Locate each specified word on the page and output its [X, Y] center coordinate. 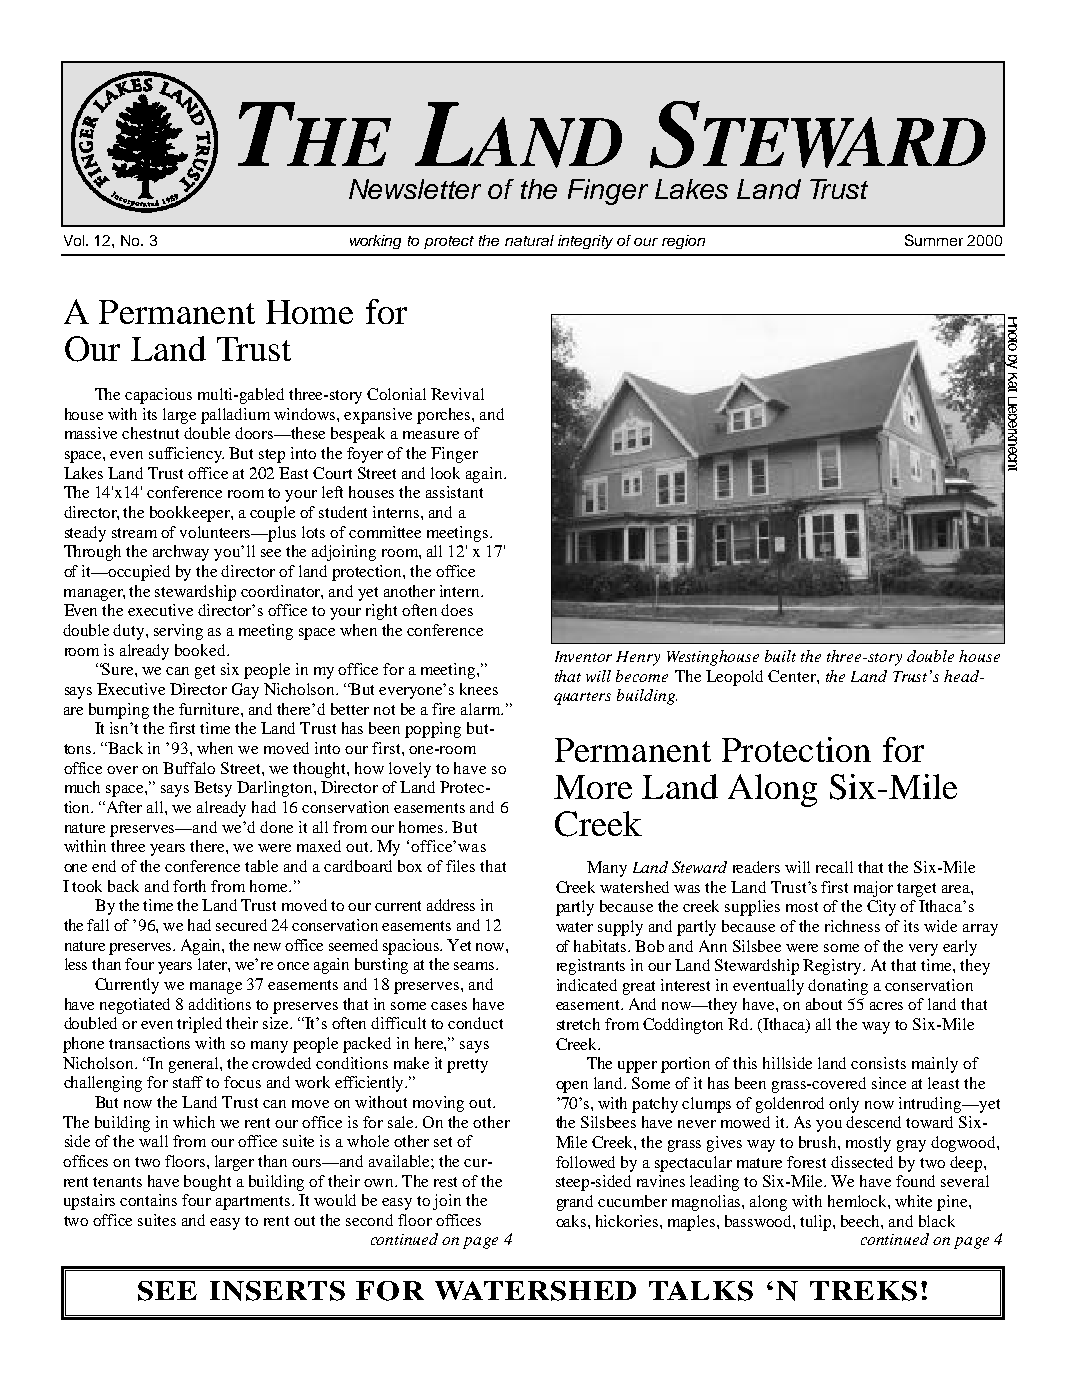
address [451, 905]
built [780, 656]
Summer [934, 240]
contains [148, 1200]
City [881, 908]
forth [189, 886]
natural [529, 240]
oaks [572, 1221]
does [457, 610]
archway [181, 553]
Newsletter [415, 189]
